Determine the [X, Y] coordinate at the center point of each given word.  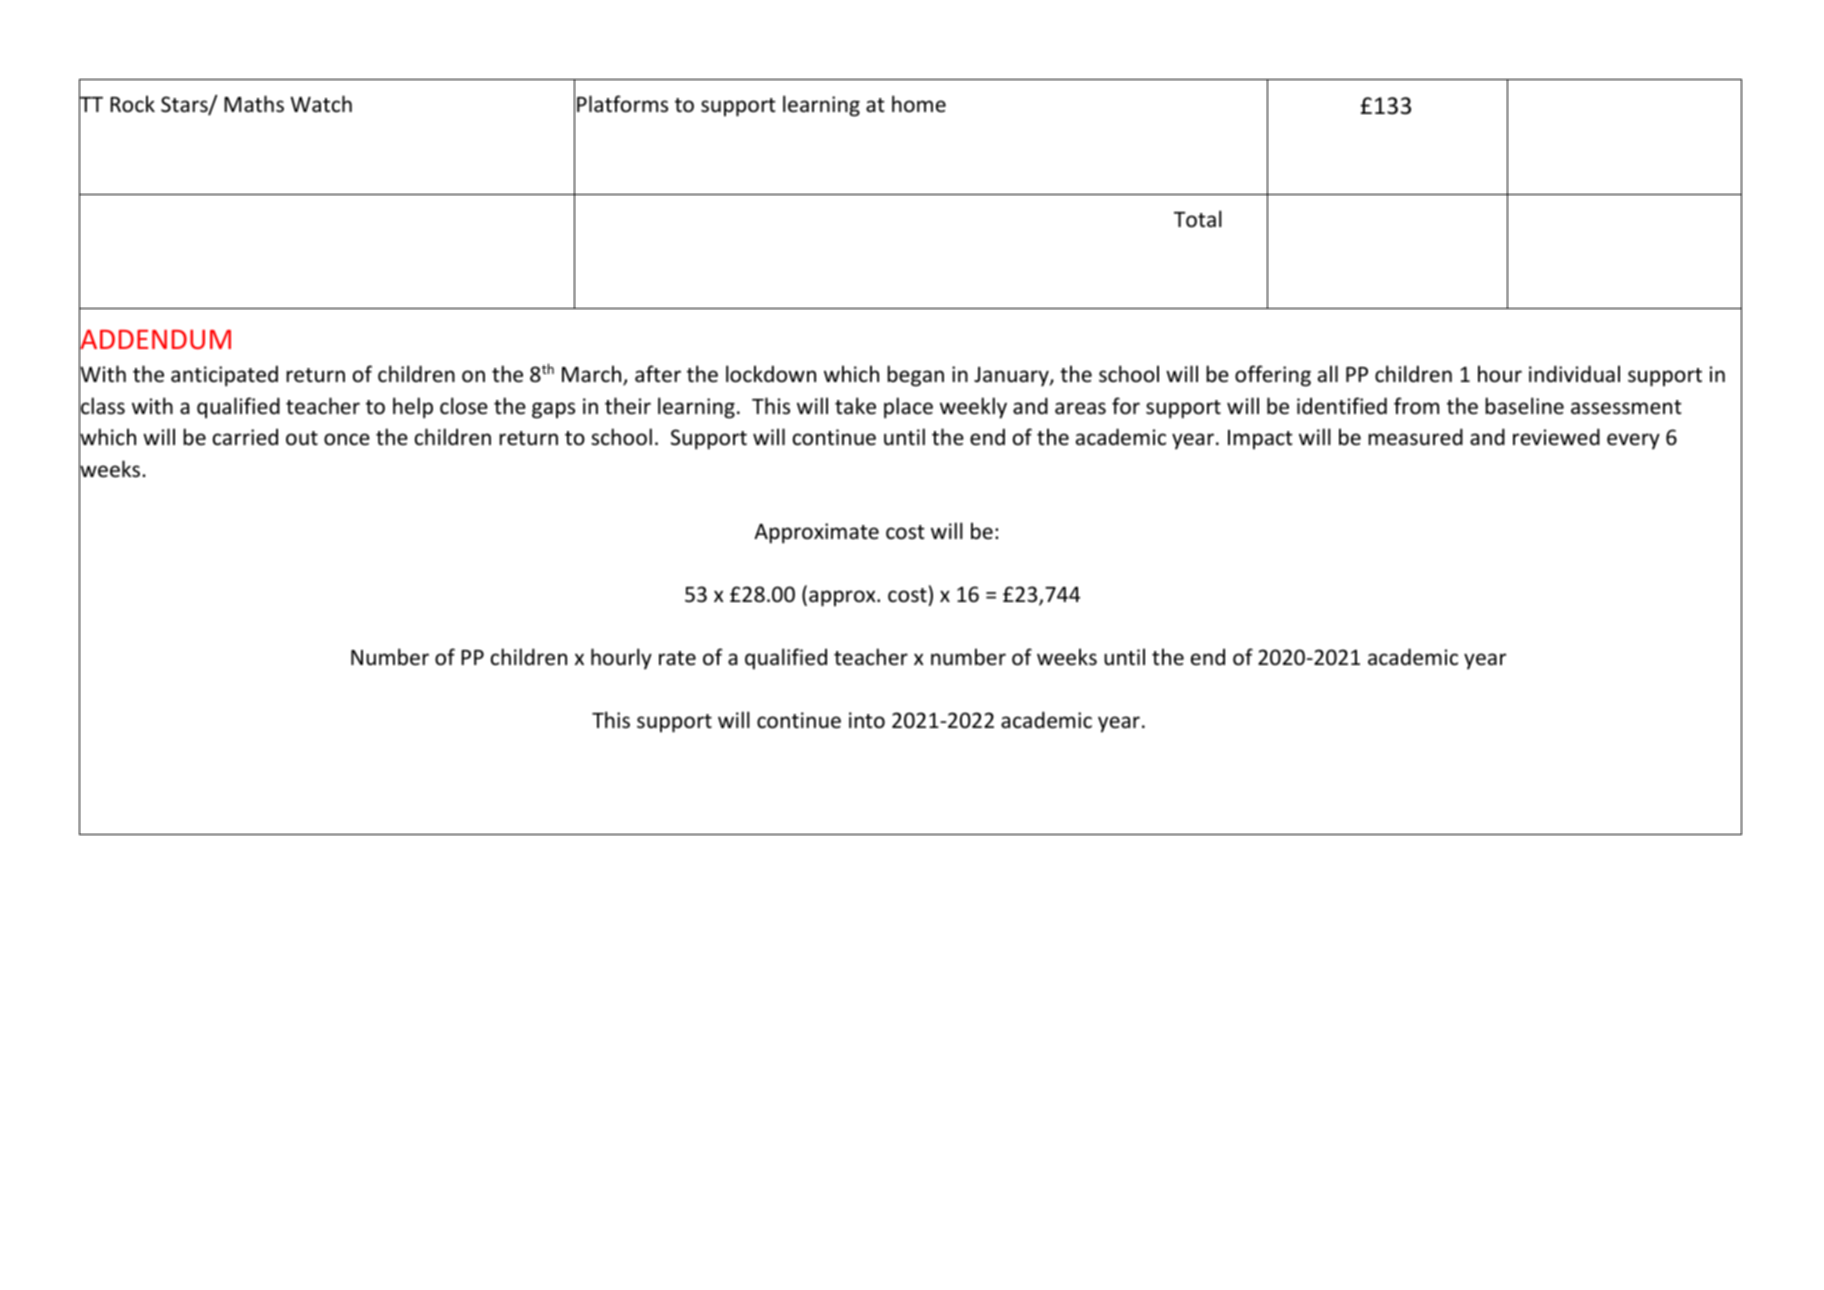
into [867, 720]
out [302, 438]
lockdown [771, 374]
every [1633, 441]
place [908, 408]
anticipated [224, 376]
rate [677, 658]
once [347, 439]
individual [1574, 373]
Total [1198, 219]
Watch [321, 104]
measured [1415, 437]
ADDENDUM [155, 339]
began [915, 376]
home [919, 103]
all [1328, 373]
